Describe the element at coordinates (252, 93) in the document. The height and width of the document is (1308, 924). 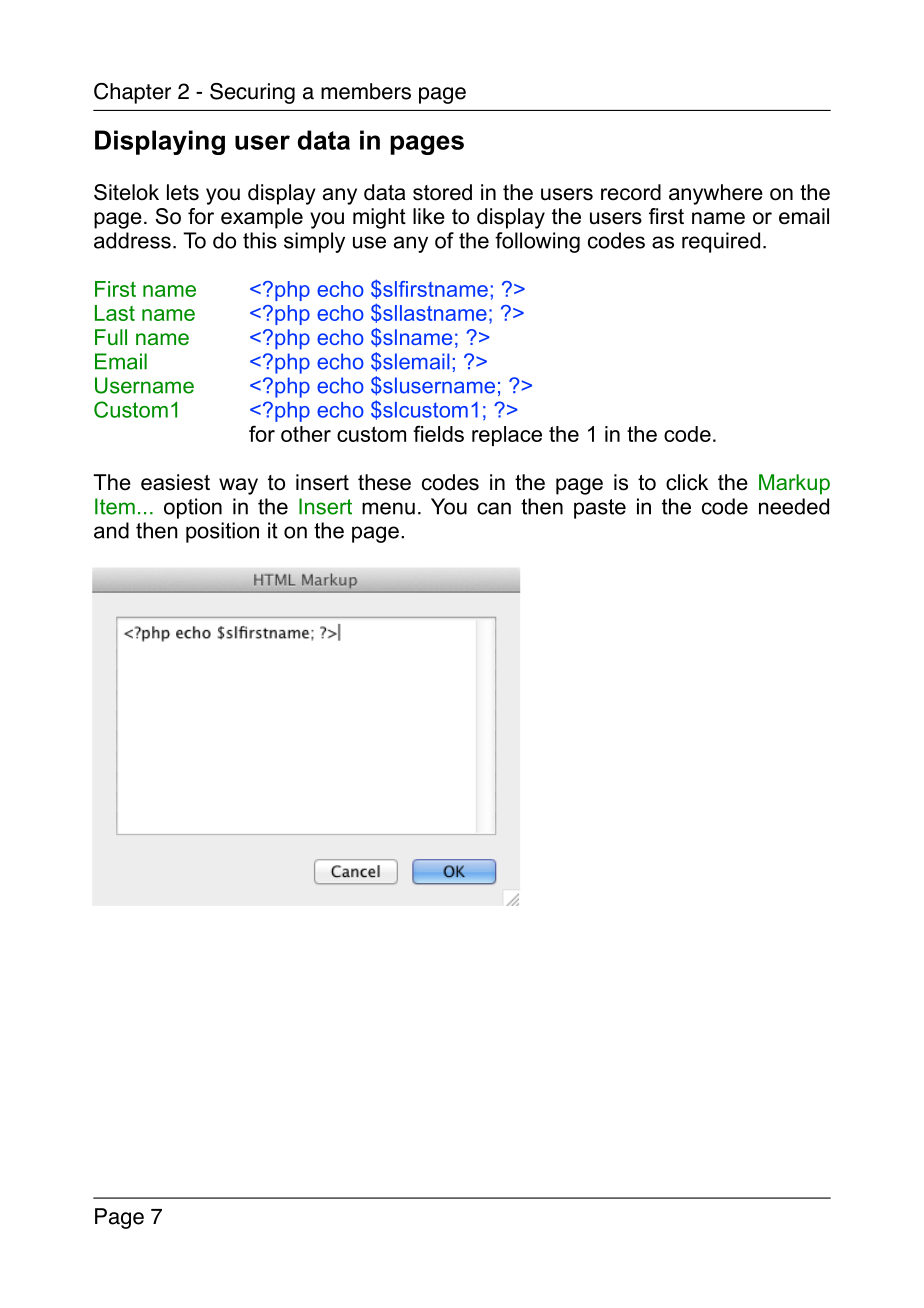
I see `Securing` at that location.
